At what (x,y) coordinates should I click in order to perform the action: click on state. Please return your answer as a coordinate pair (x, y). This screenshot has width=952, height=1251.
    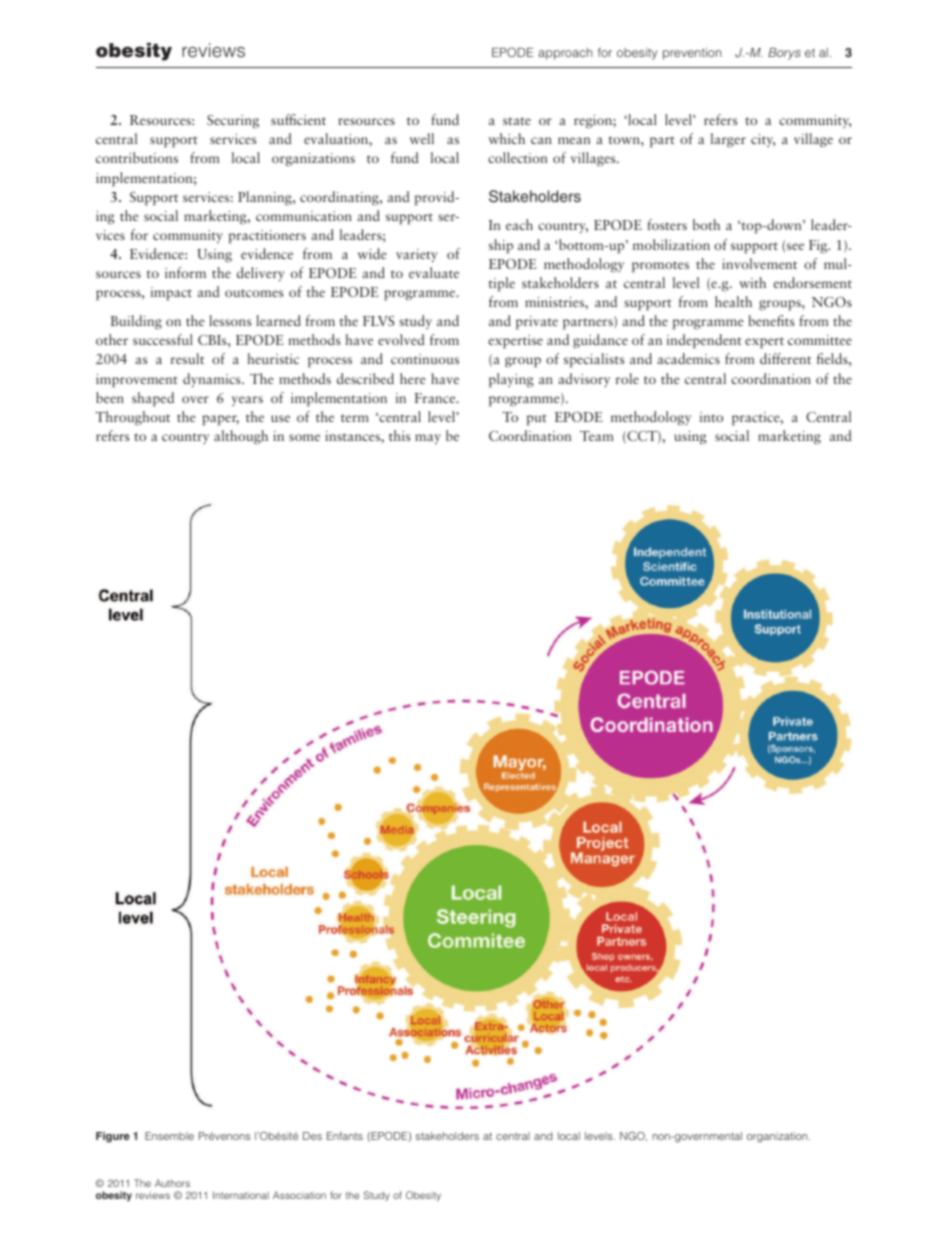
    Looking at the image, I should click on (517, 121).
